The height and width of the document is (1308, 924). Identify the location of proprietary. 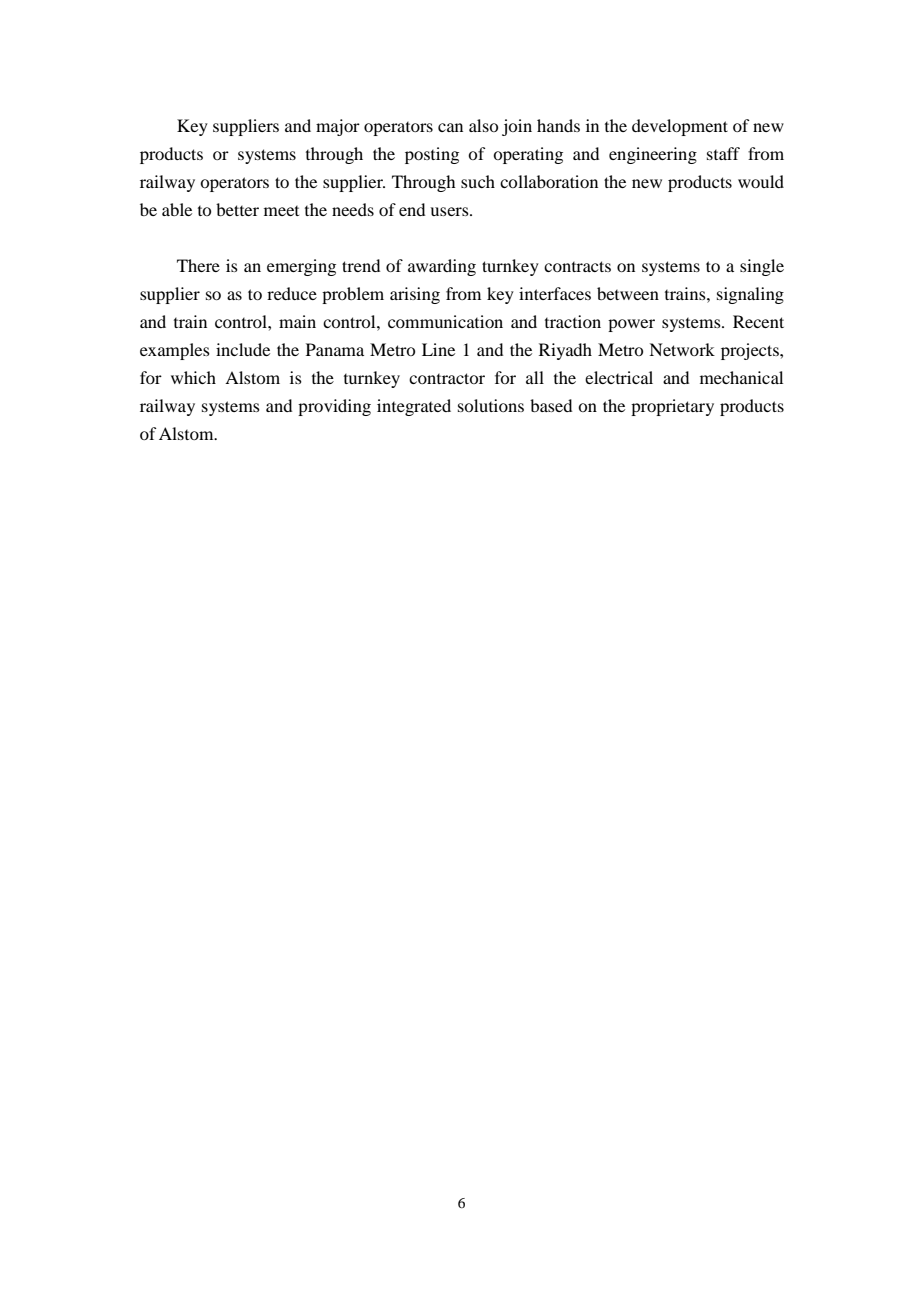
(672, 407).
